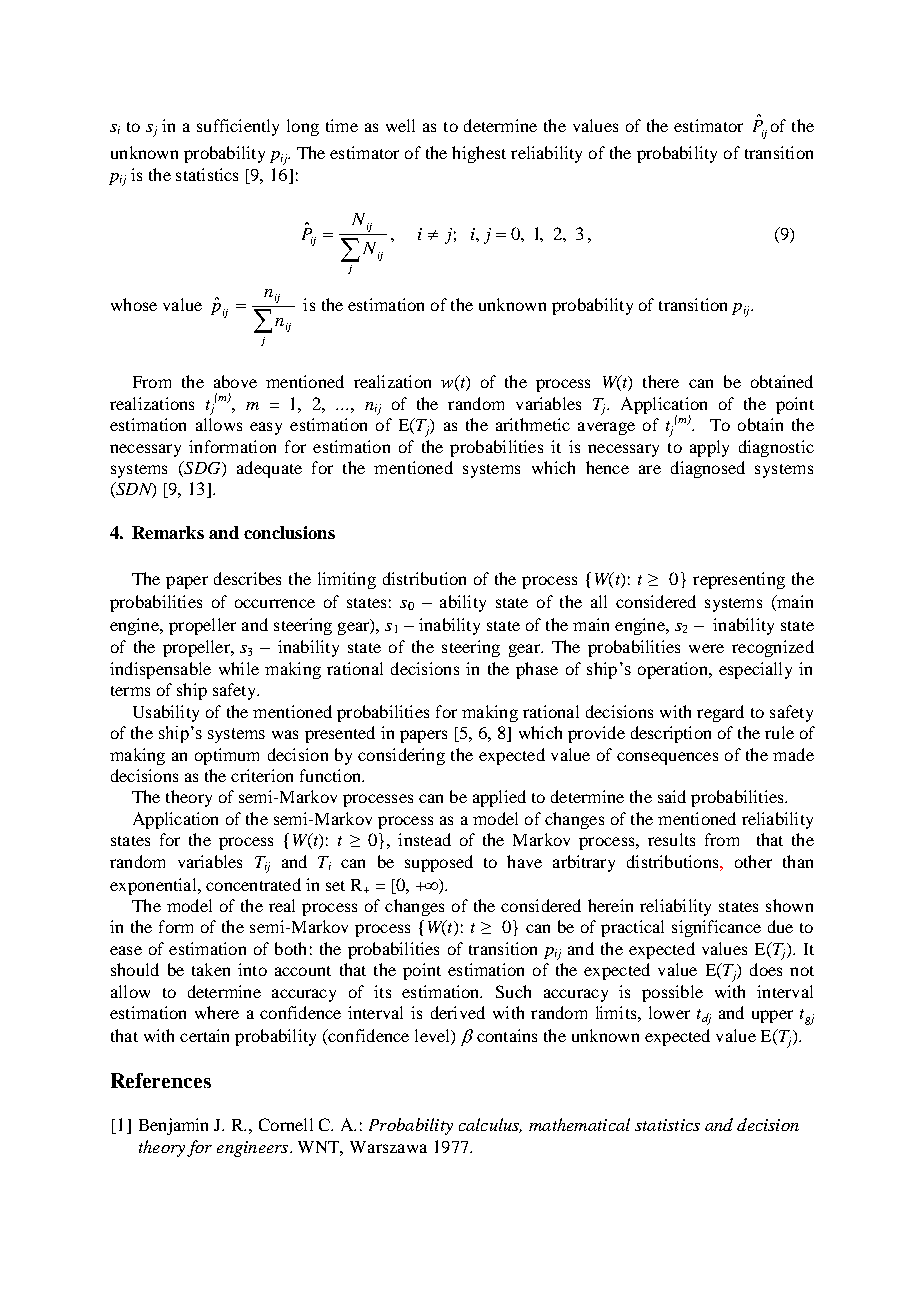 Image resolution: width=924 pixels, height=1308 pixels. I want to click on highest, so click(479, 154).
